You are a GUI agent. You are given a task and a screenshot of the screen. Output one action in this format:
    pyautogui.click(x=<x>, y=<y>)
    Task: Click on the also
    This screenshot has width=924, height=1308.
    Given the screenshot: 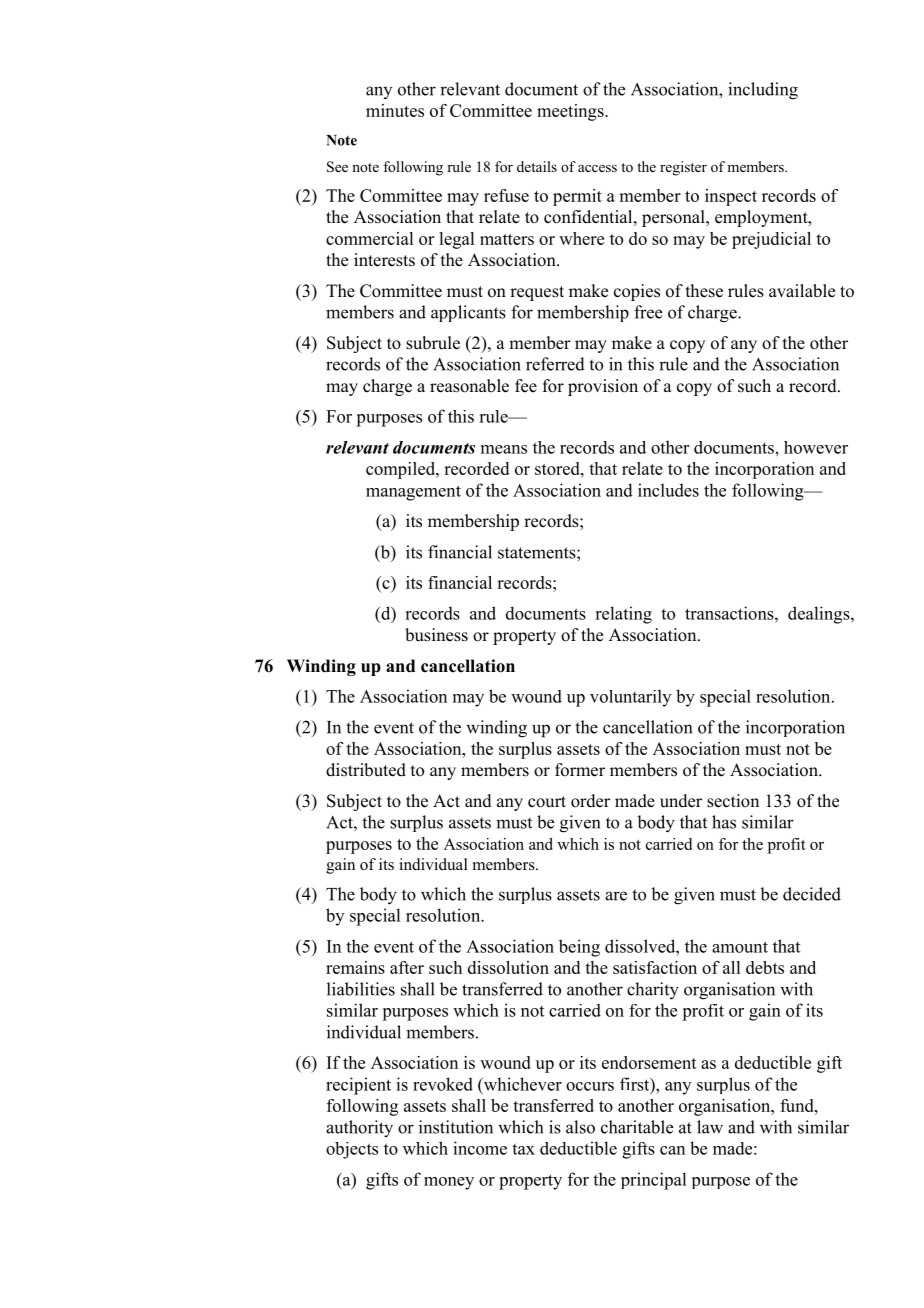 What is the action you would take?
    pyautogui.click(x=580, y=1127)
